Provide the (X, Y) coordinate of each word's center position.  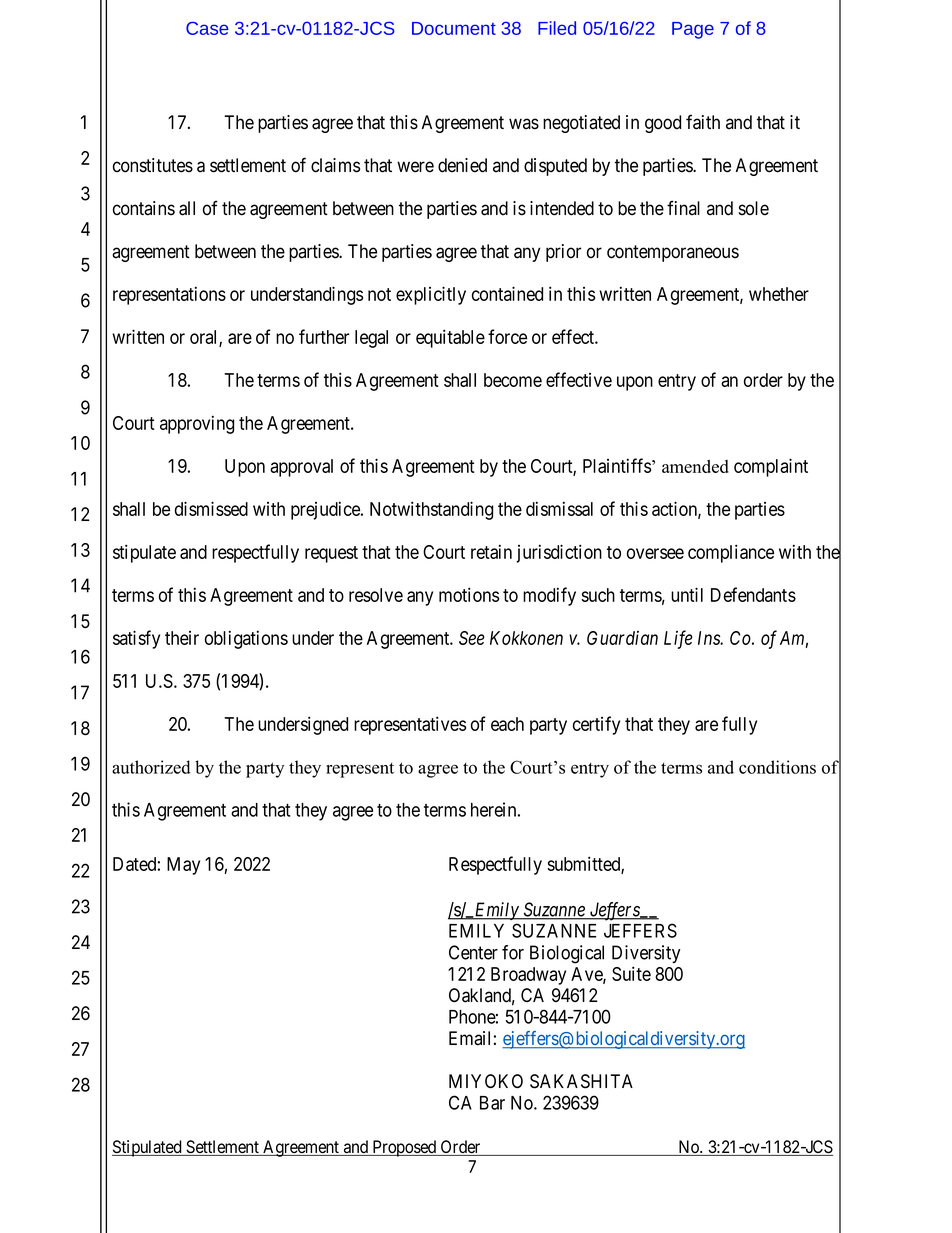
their (182, 638)
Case (207, 28)
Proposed (404, 1148)
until (687, 594)
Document (454, 28)
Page (693, 30)
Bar (492, 1103)
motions (469, 594)
